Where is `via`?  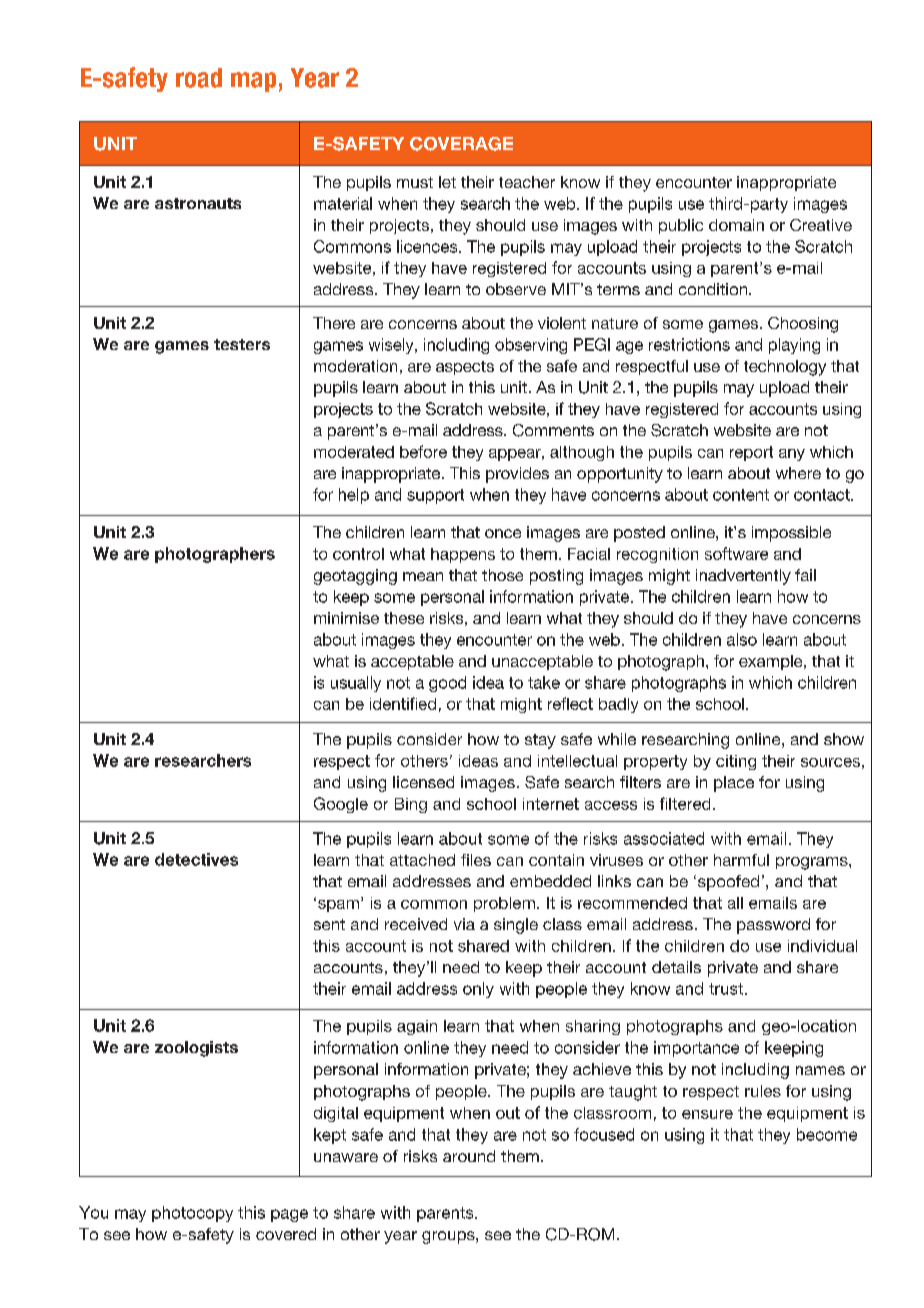 via is located at coordinates (464, 924).
